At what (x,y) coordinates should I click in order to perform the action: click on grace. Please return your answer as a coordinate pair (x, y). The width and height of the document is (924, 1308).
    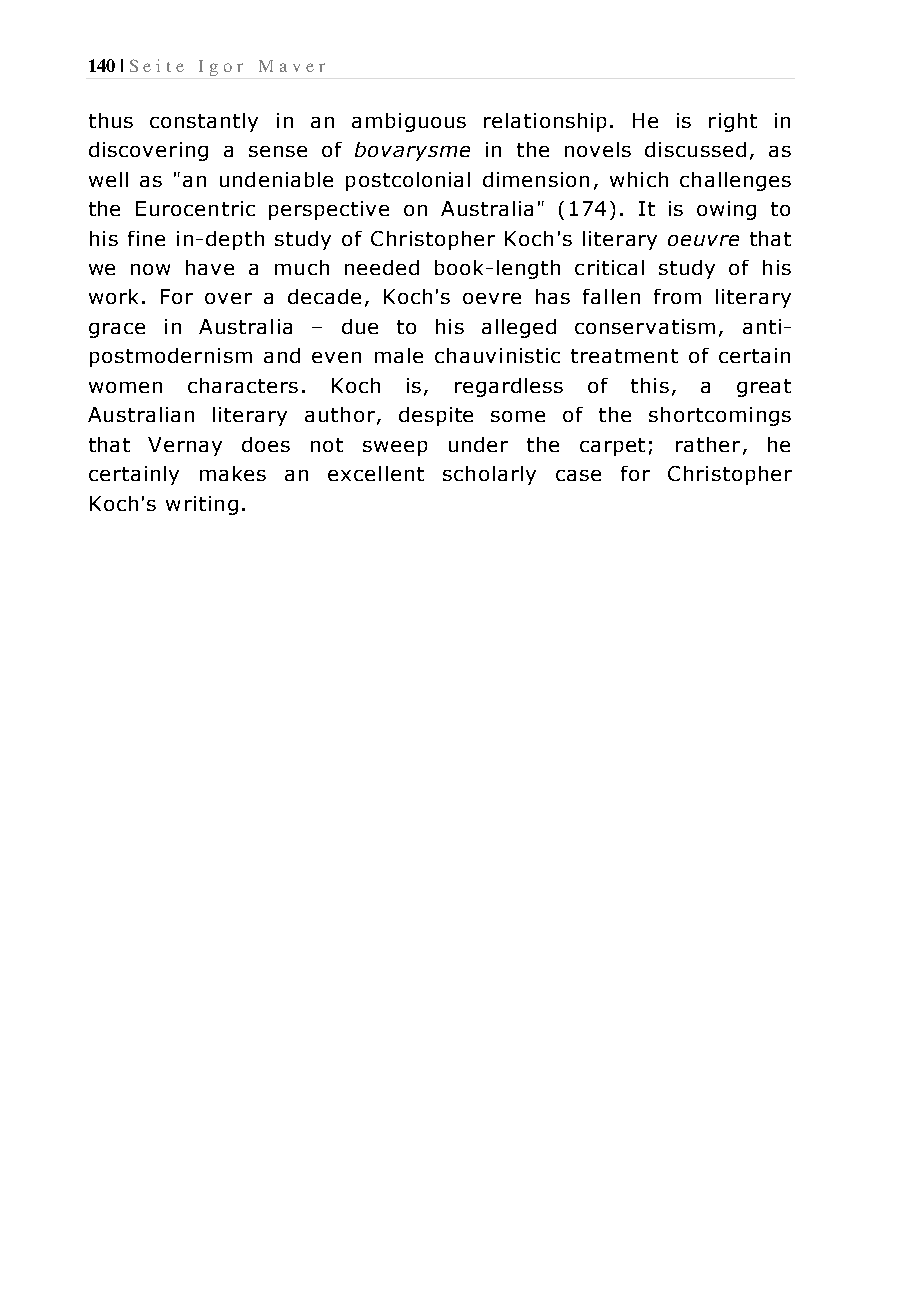
    Looking at the image, I should click on (117, 330).
